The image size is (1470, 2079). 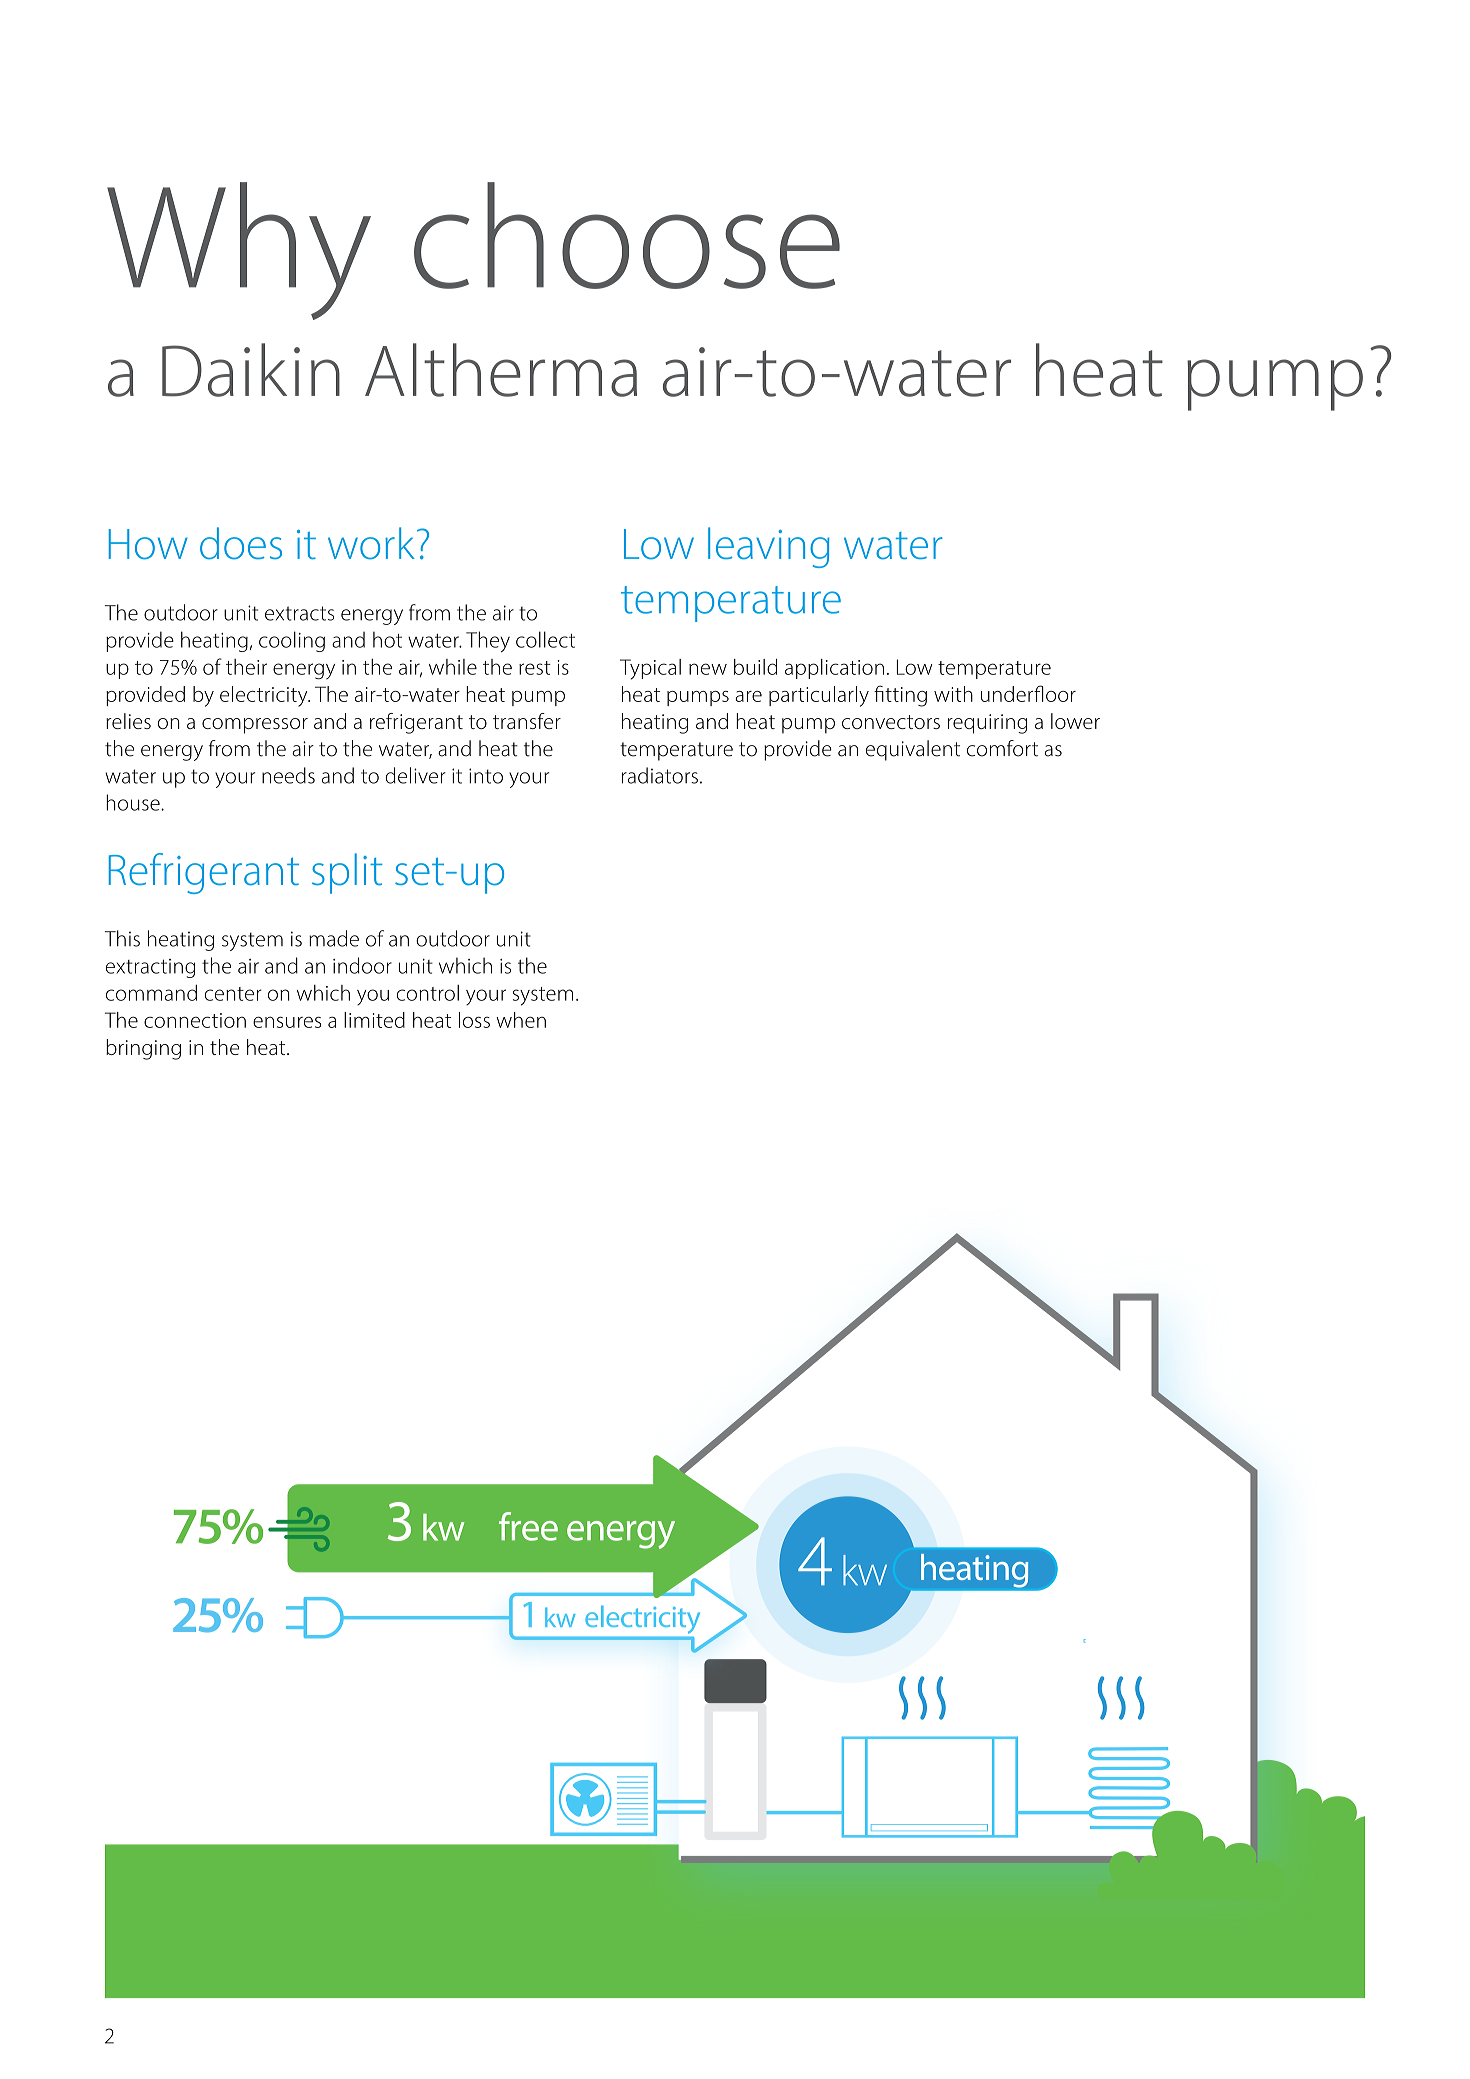 What do you see at coordinates (427, 993) in the screenshot?
I see `control` at bounding box center [427, 993].
